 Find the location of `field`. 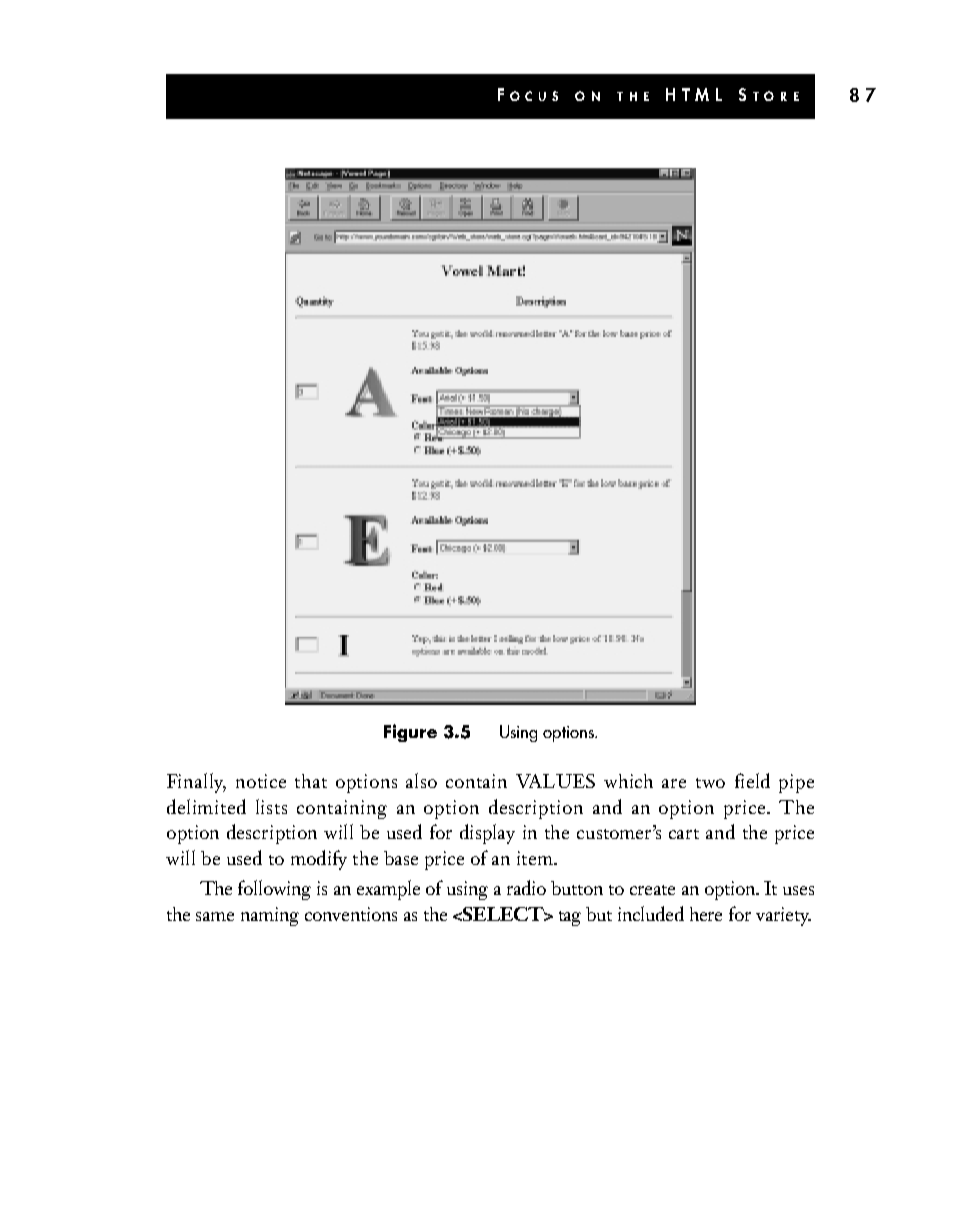

field is located at coordinates (752, 780).
